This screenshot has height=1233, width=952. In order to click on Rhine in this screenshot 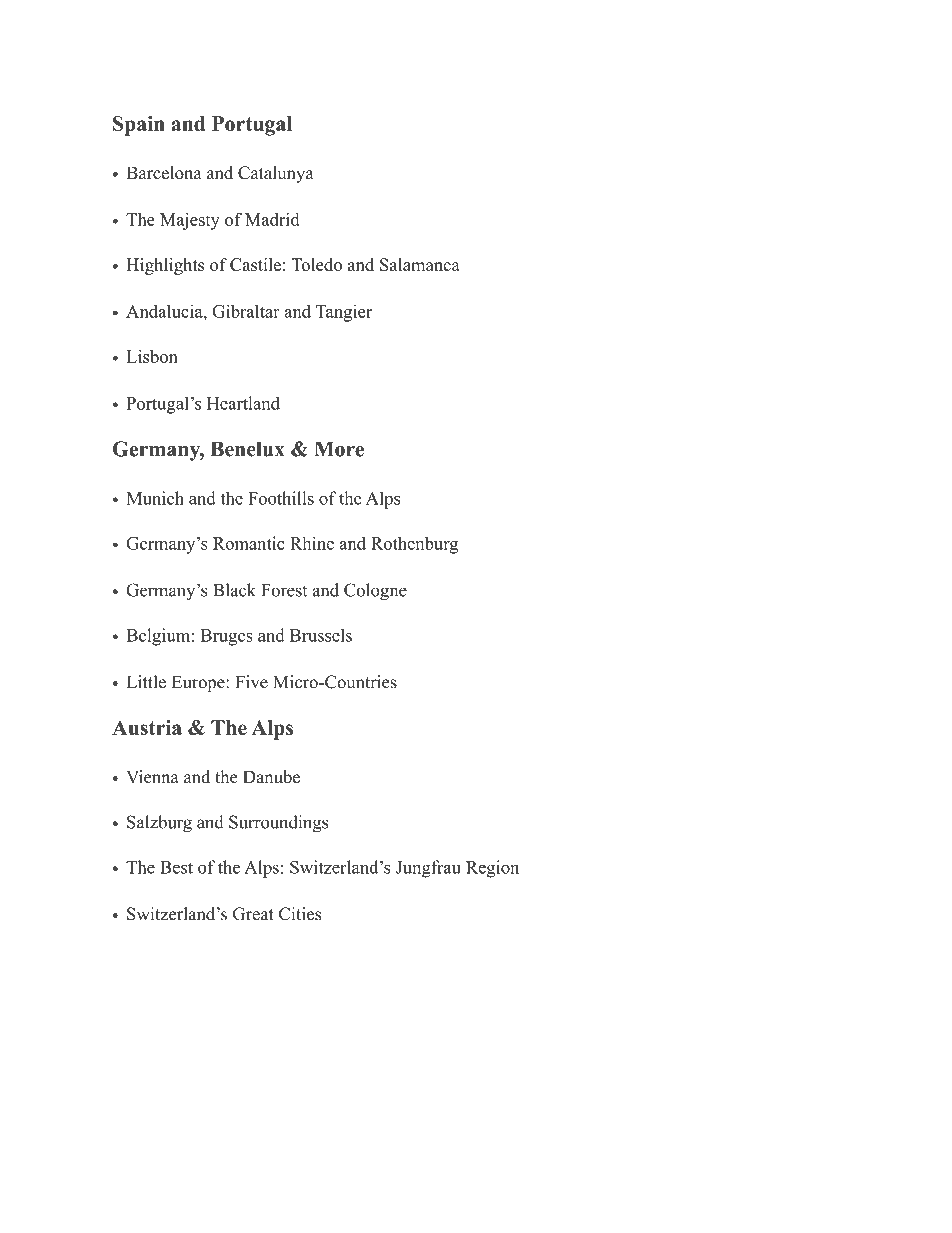, I will do `click(312, 543)`.
